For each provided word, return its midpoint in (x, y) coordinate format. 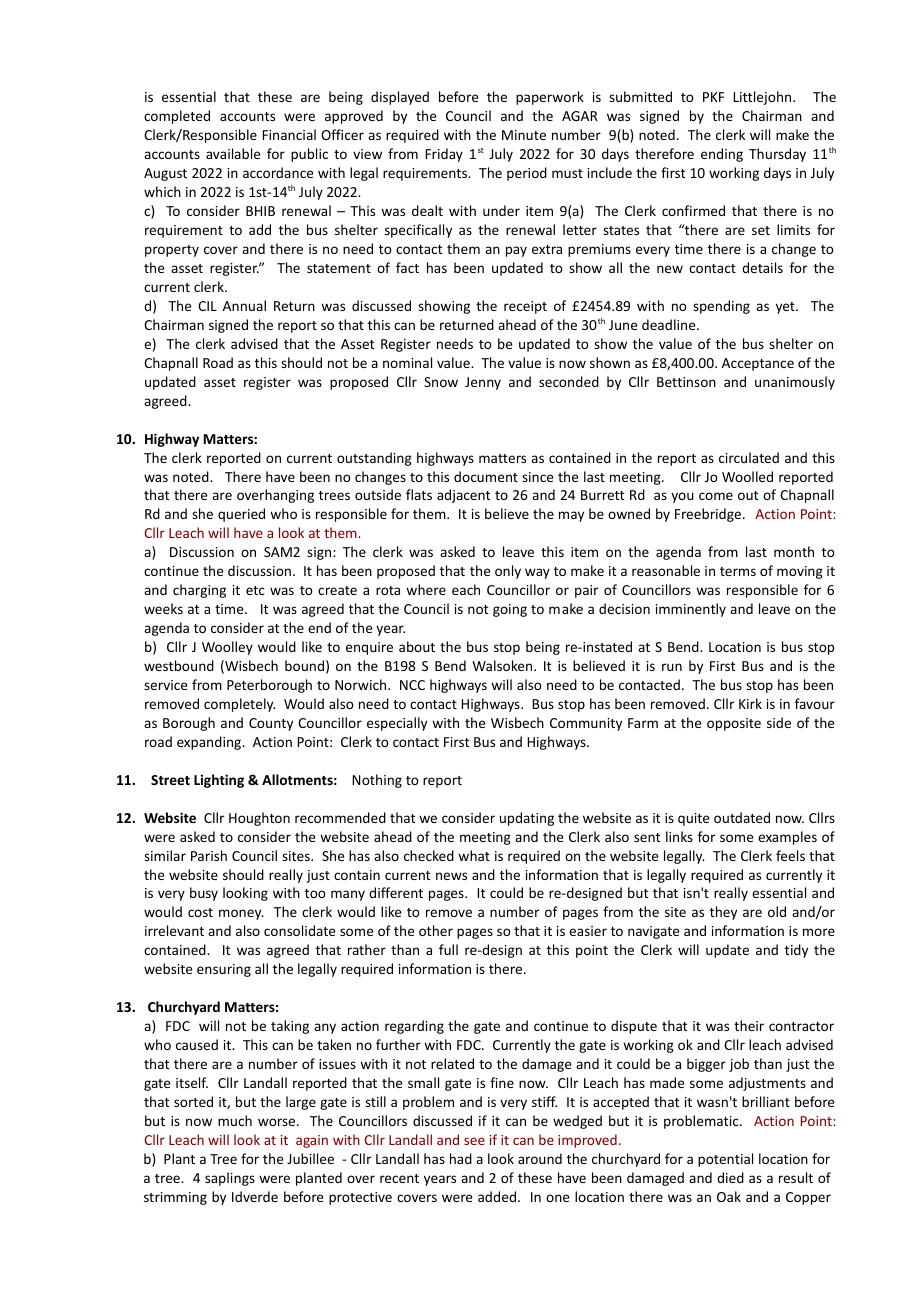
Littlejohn (763, 98)
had (461, 1158)
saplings (230, 1179)
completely (240, 705)
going (510, 610)
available (233, 153)
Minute (524, 135)
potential (725, 1160)
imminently (691, 610)
